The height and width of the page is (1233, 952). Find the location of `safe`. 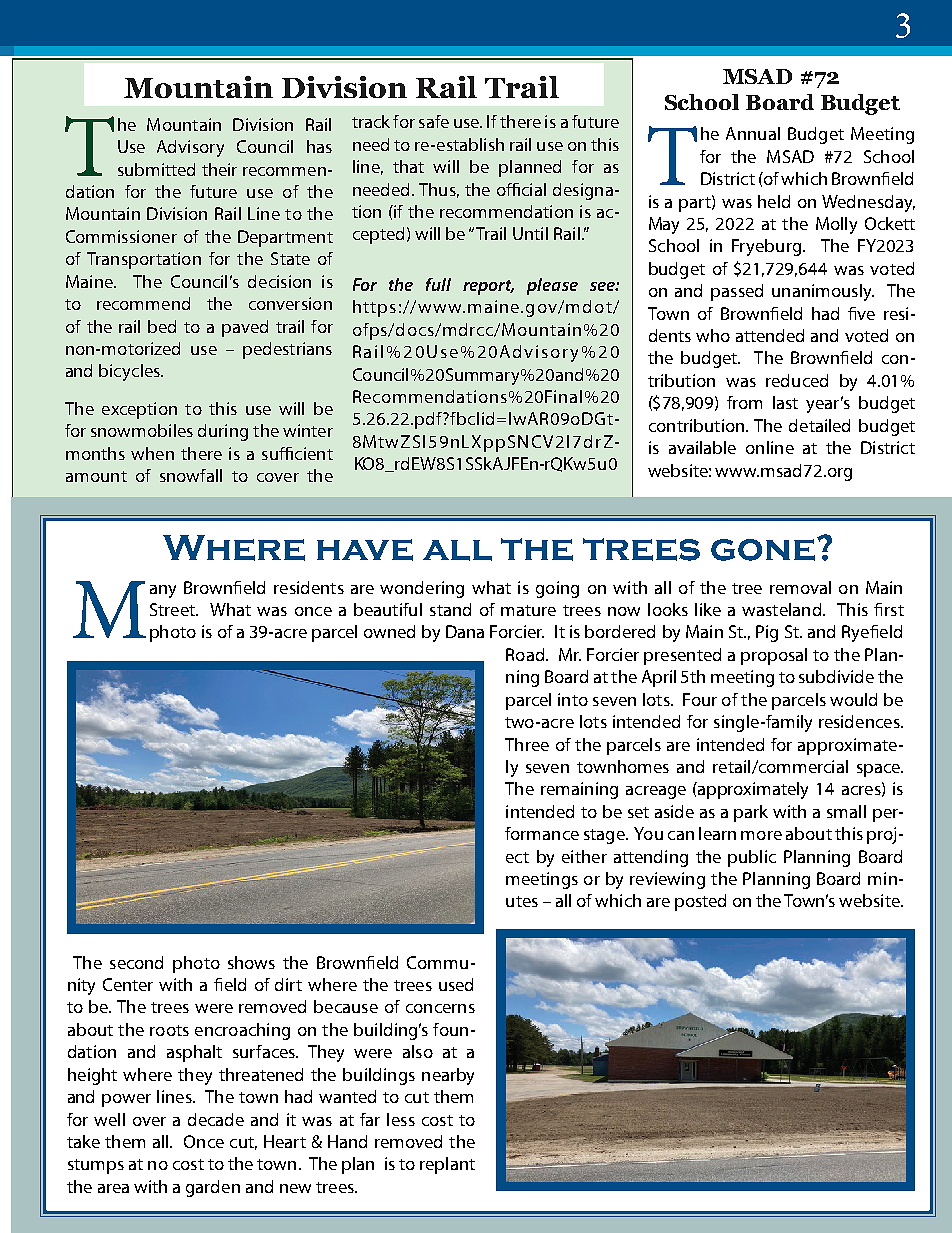

safe is located at coordinates (434, 121).
